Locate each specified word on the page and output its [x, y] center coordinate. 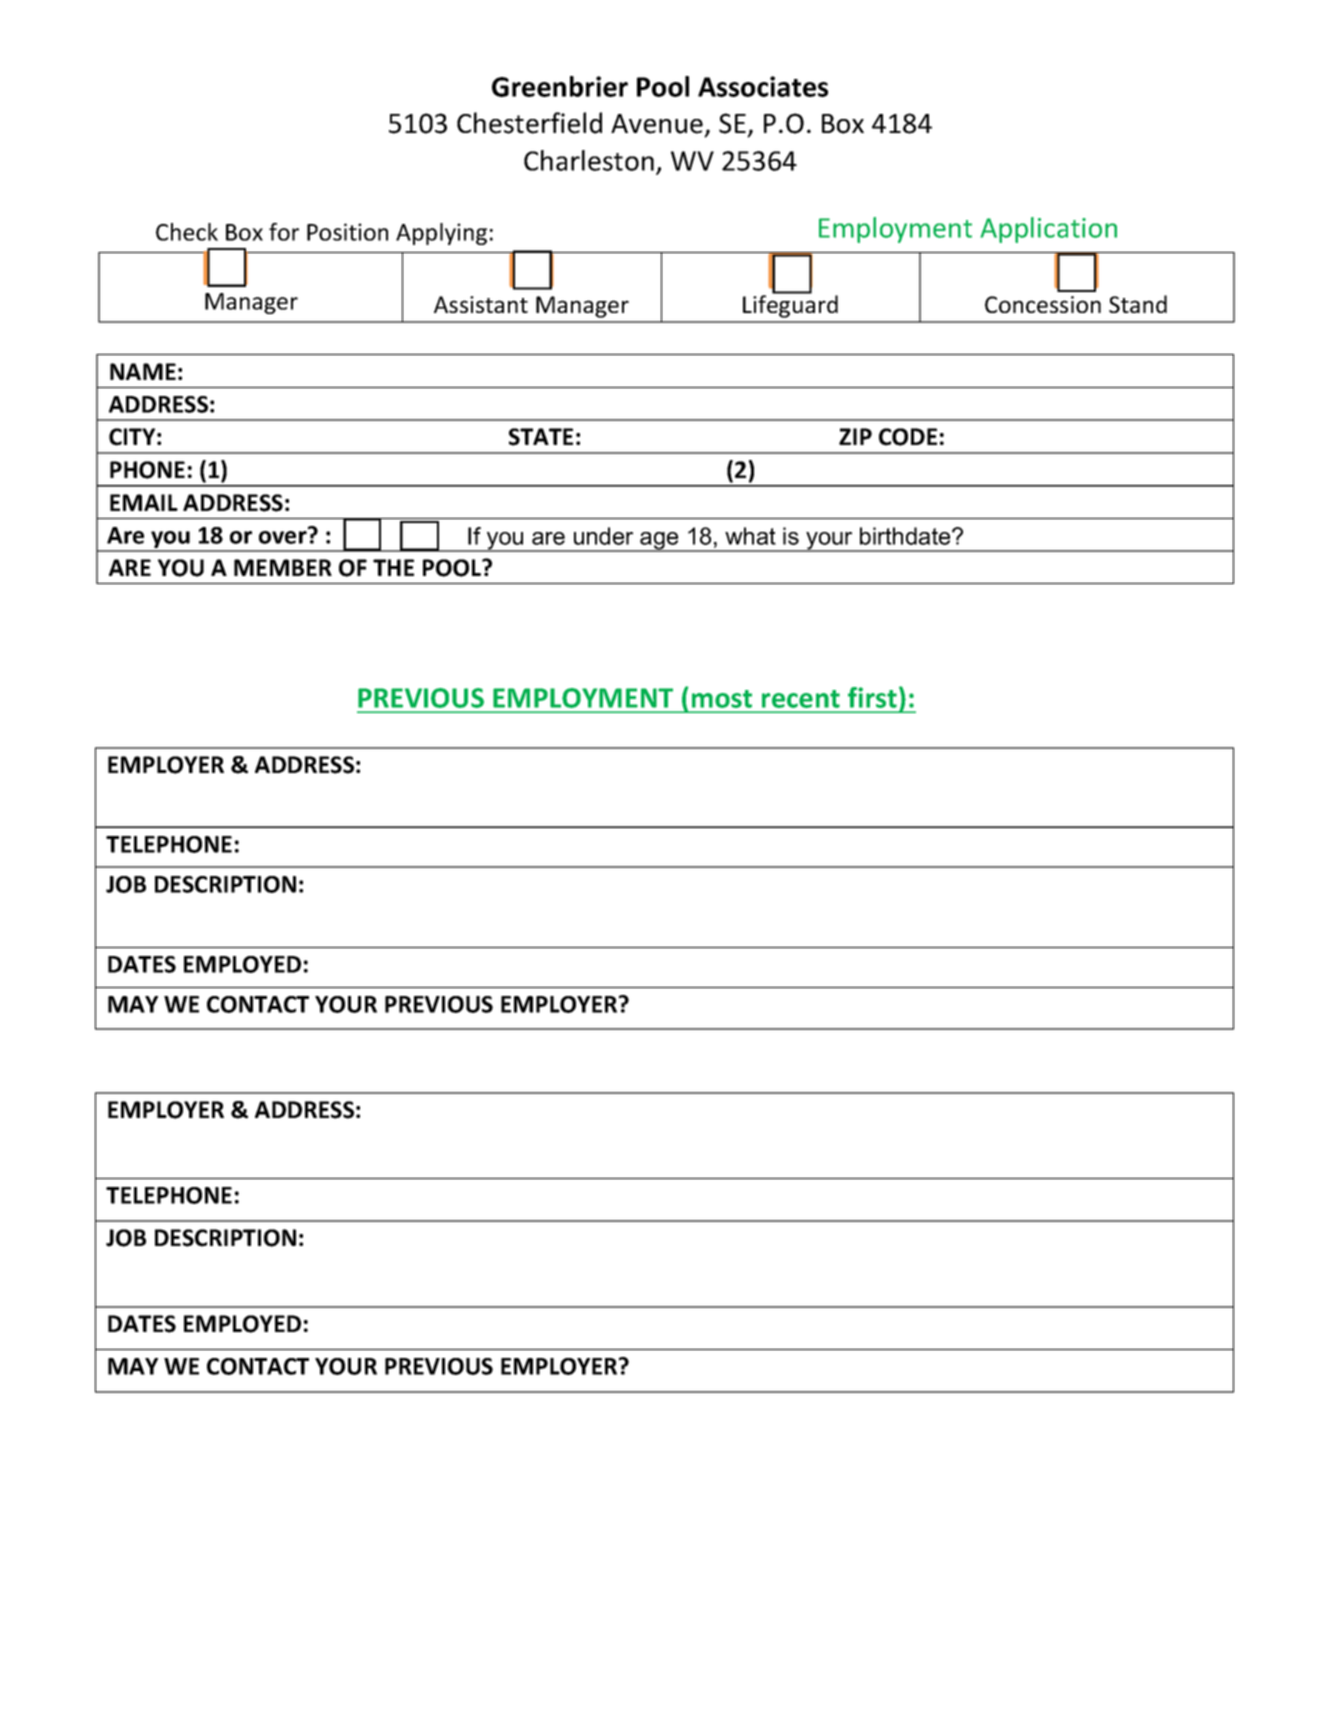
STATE [541, 437]
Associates [763, 86]
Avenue [657, 124]
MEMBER [283, 567]
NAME [143, 371]
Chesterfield [529, 123]
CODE [908, 437]
